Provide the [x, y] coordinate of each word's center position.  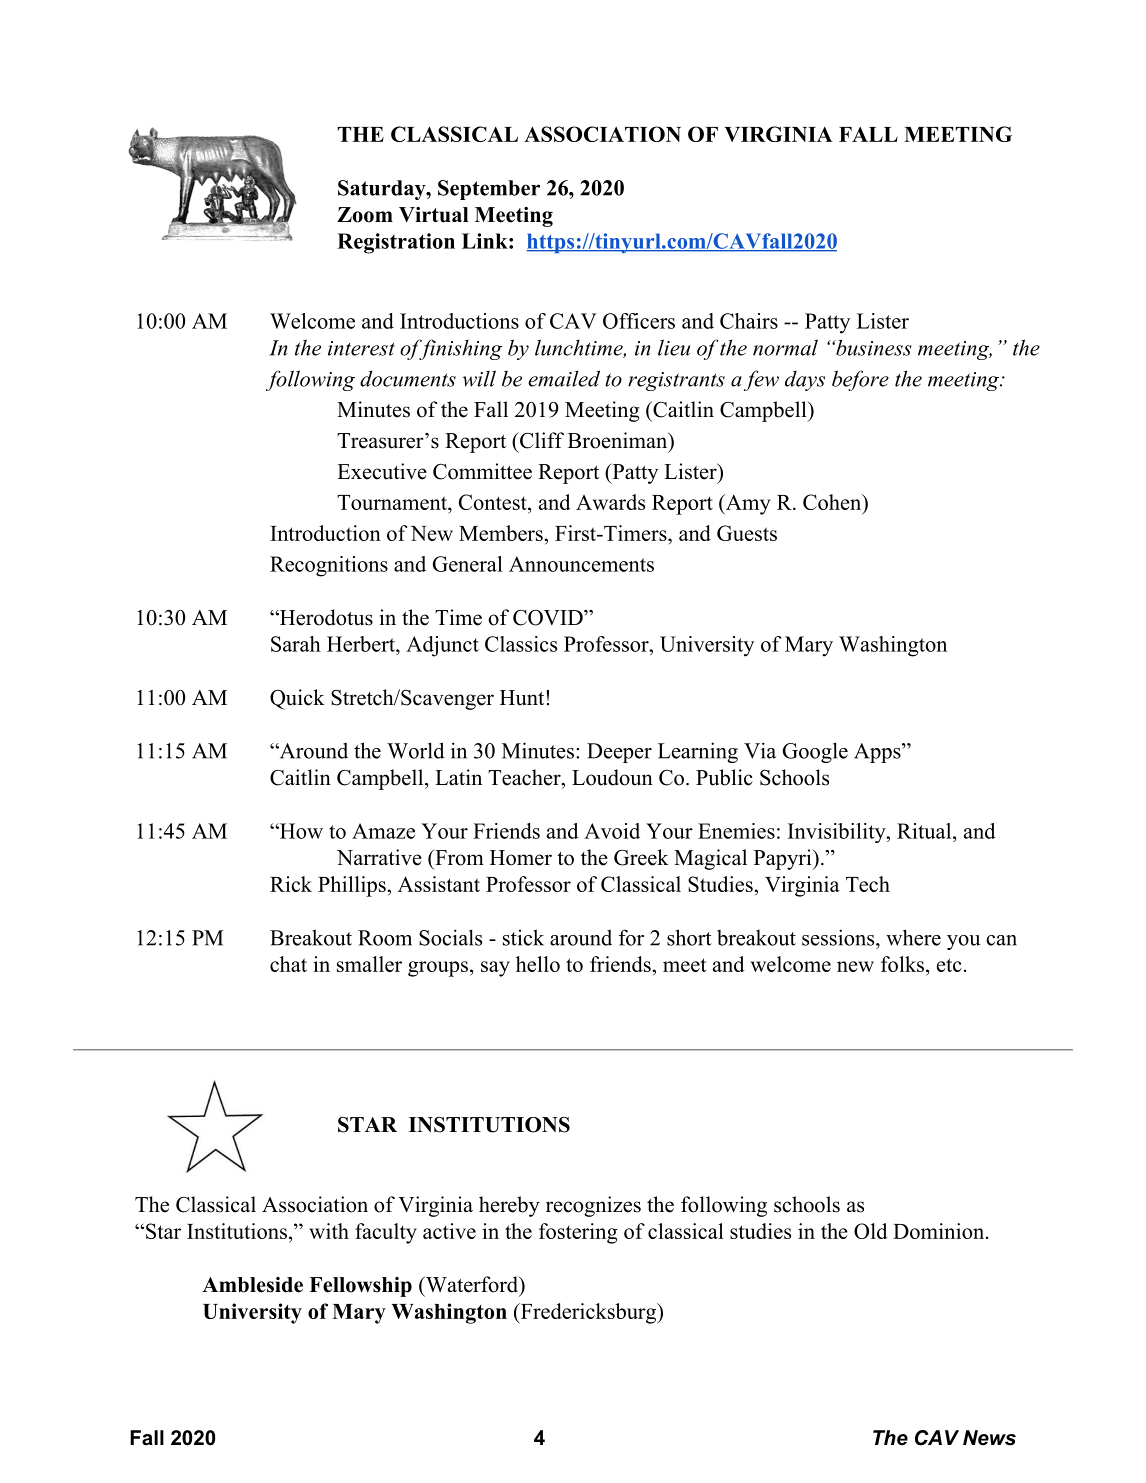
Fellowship [360, 1287]
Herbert [362, 644]
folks [902, 964]
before [860, 380]
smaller [369, 964]
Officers [639, 321]
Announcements [581, 564]
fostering [578, 1233]
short [689, 937]
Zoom [365, 215]
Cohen [833, 502]
